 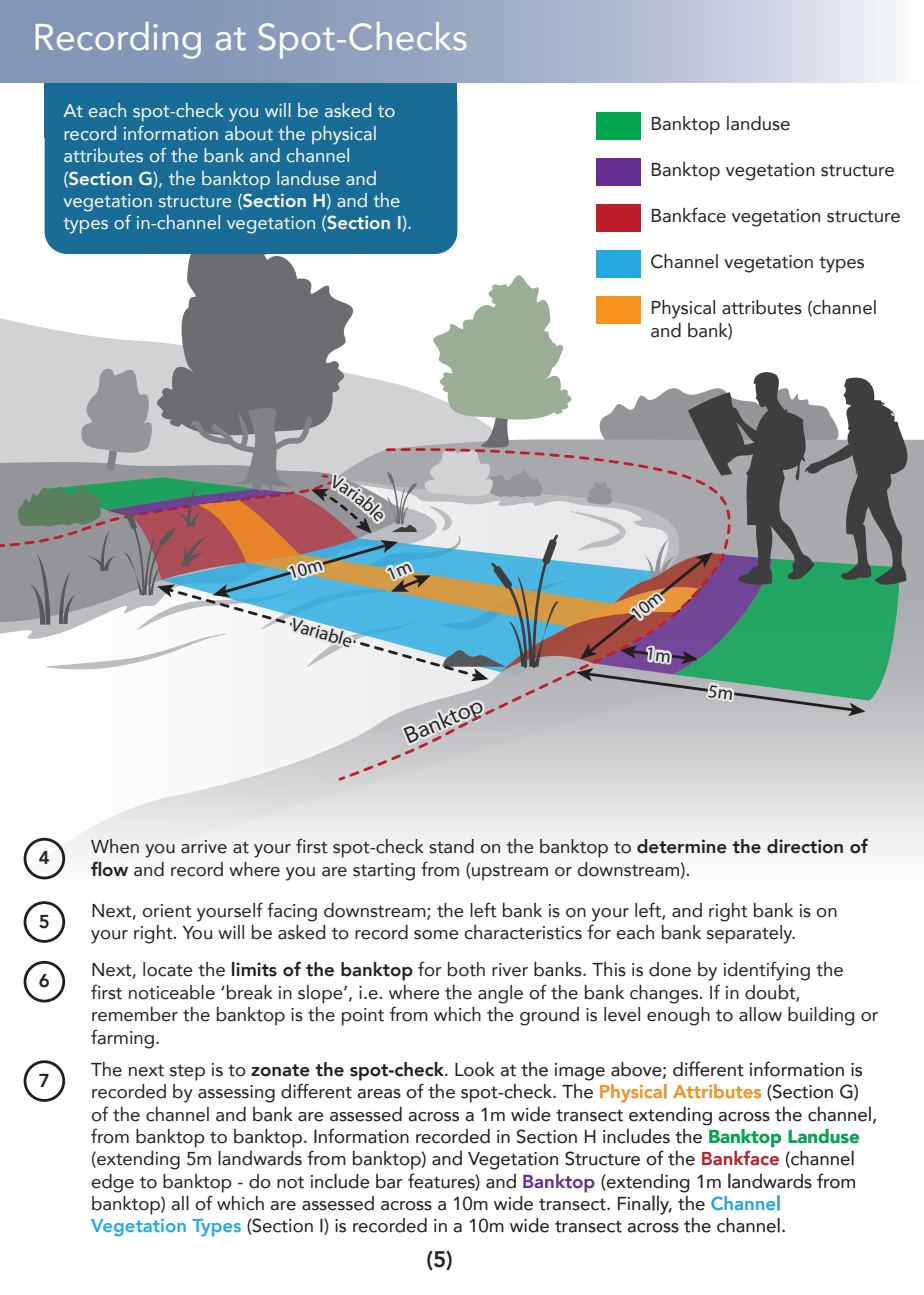 What do you see at coordinates (389, 1181) in the image?
I see `bar` at bounding box center [389, 1181].
